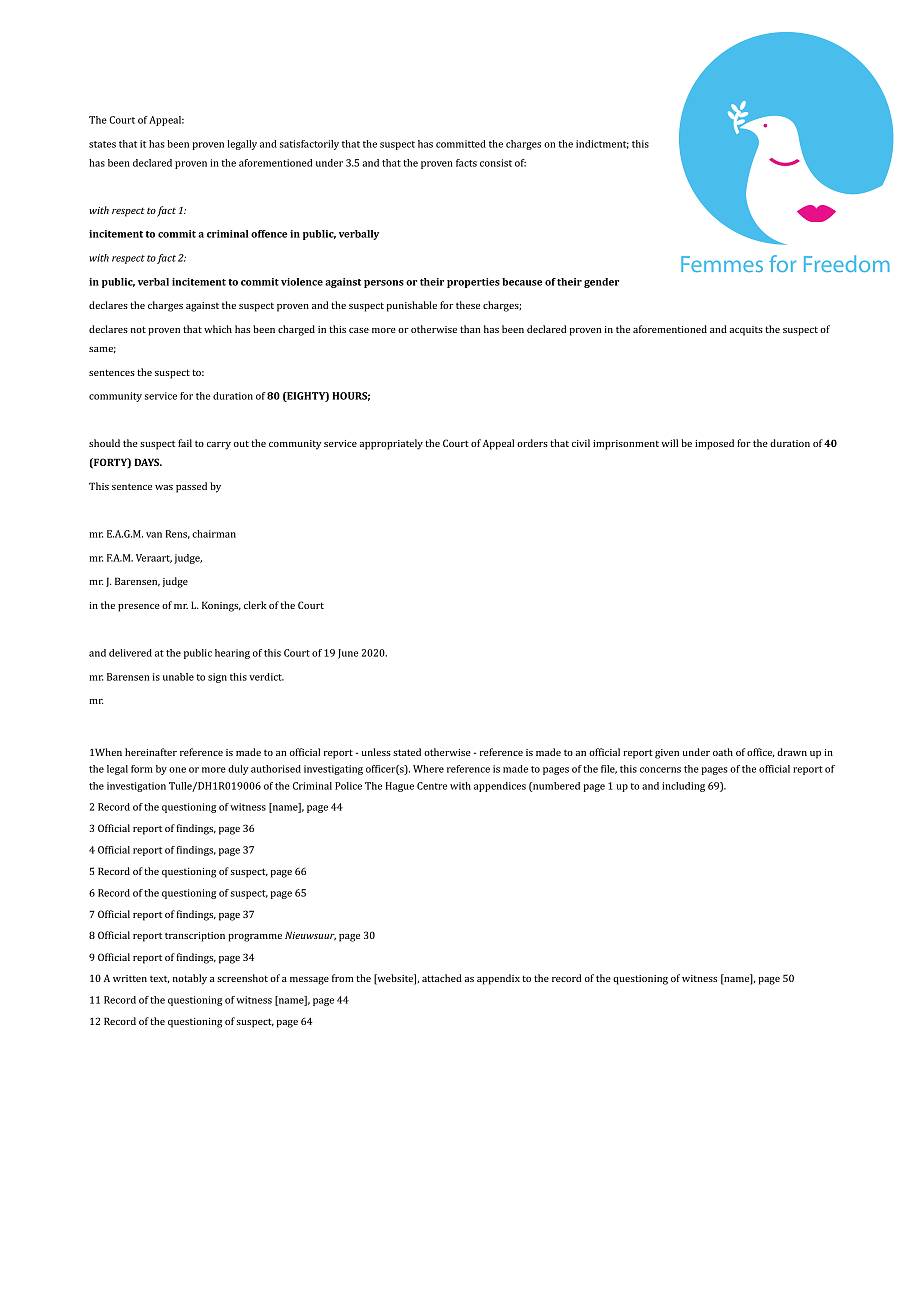  Describe the element at coordinates (442, 978) in the screenshot. I see `attached` at that location.
